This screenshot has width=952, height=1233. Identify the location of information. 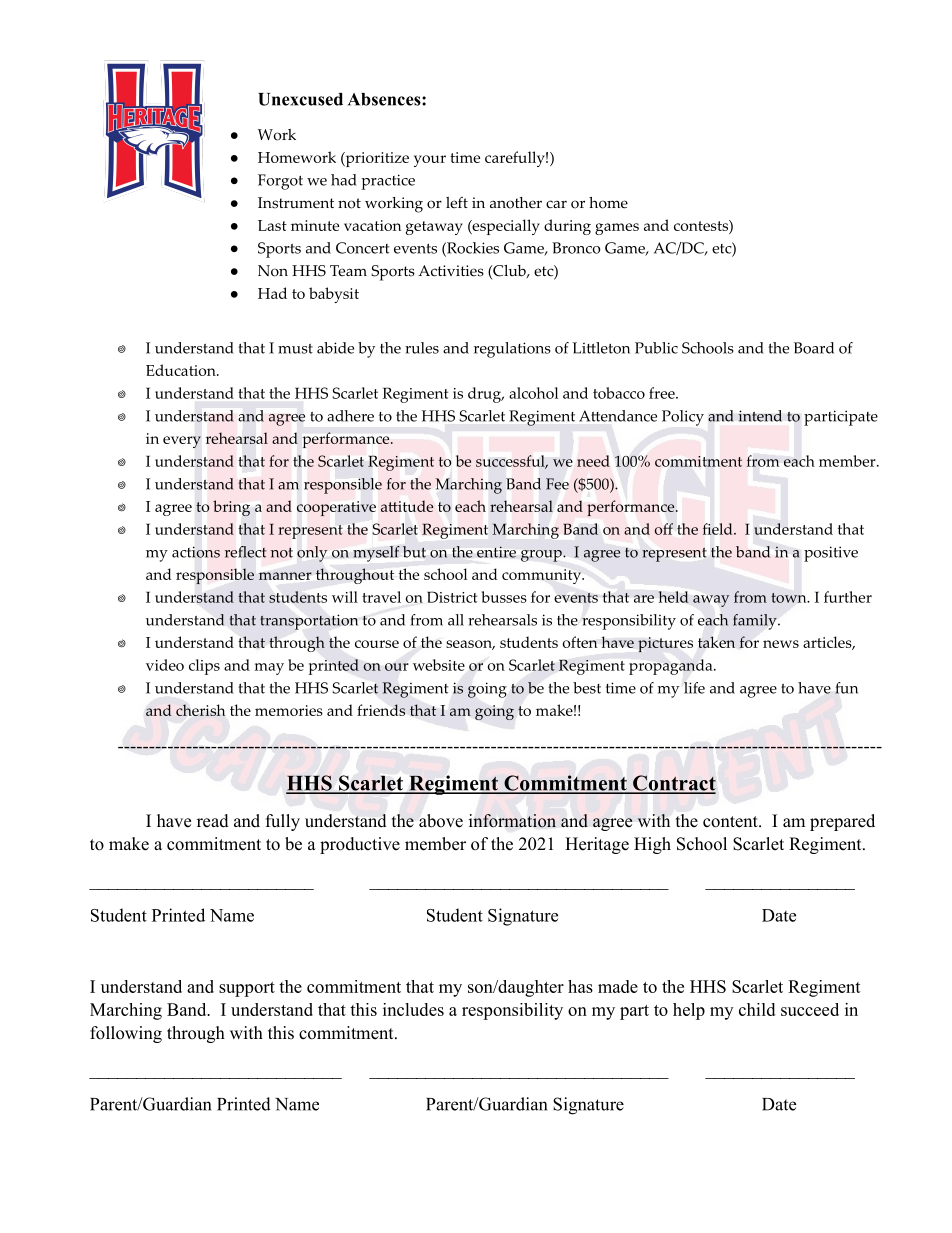
(512, 821).
